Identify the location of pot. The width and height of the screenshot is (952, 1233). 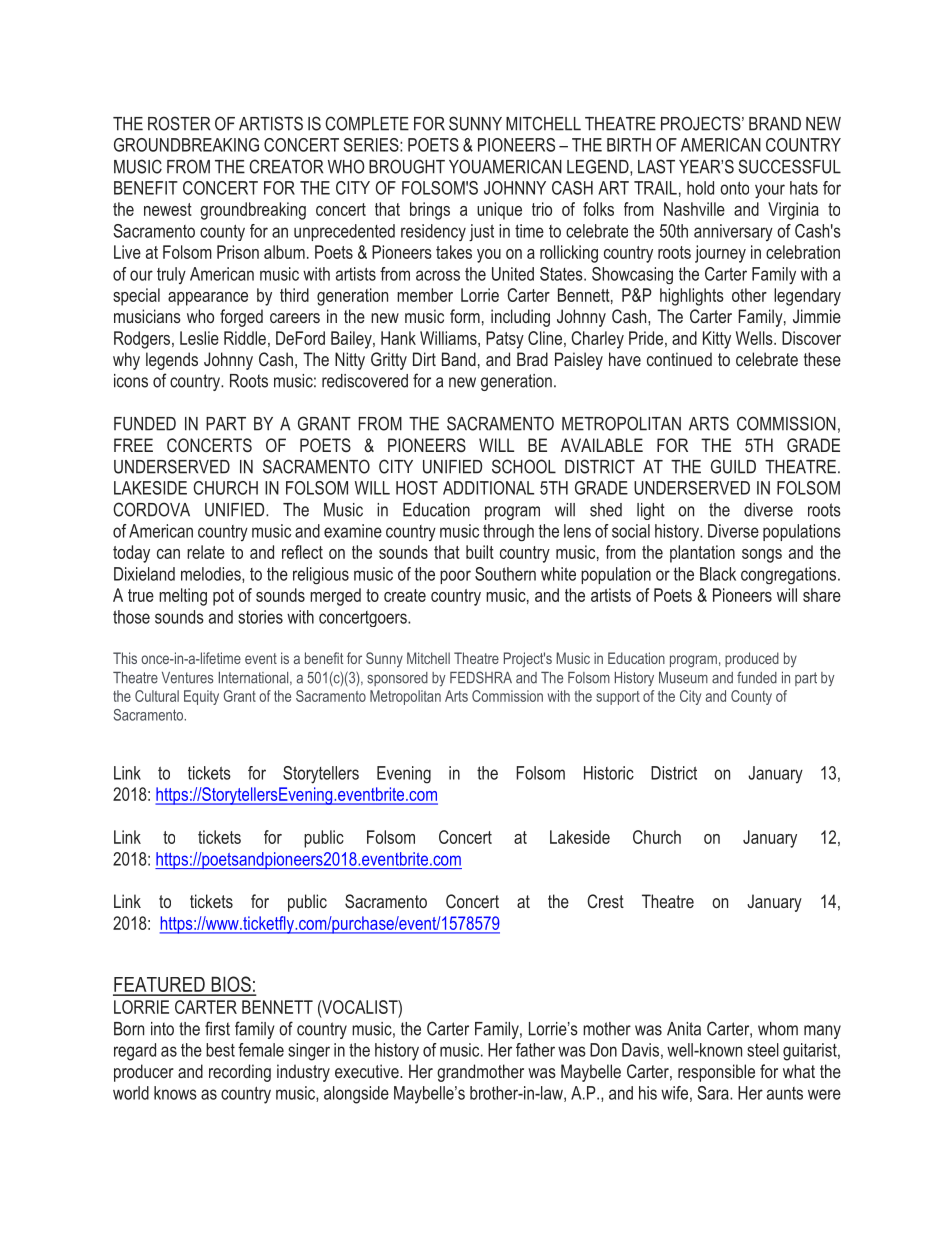
(223, 597).
